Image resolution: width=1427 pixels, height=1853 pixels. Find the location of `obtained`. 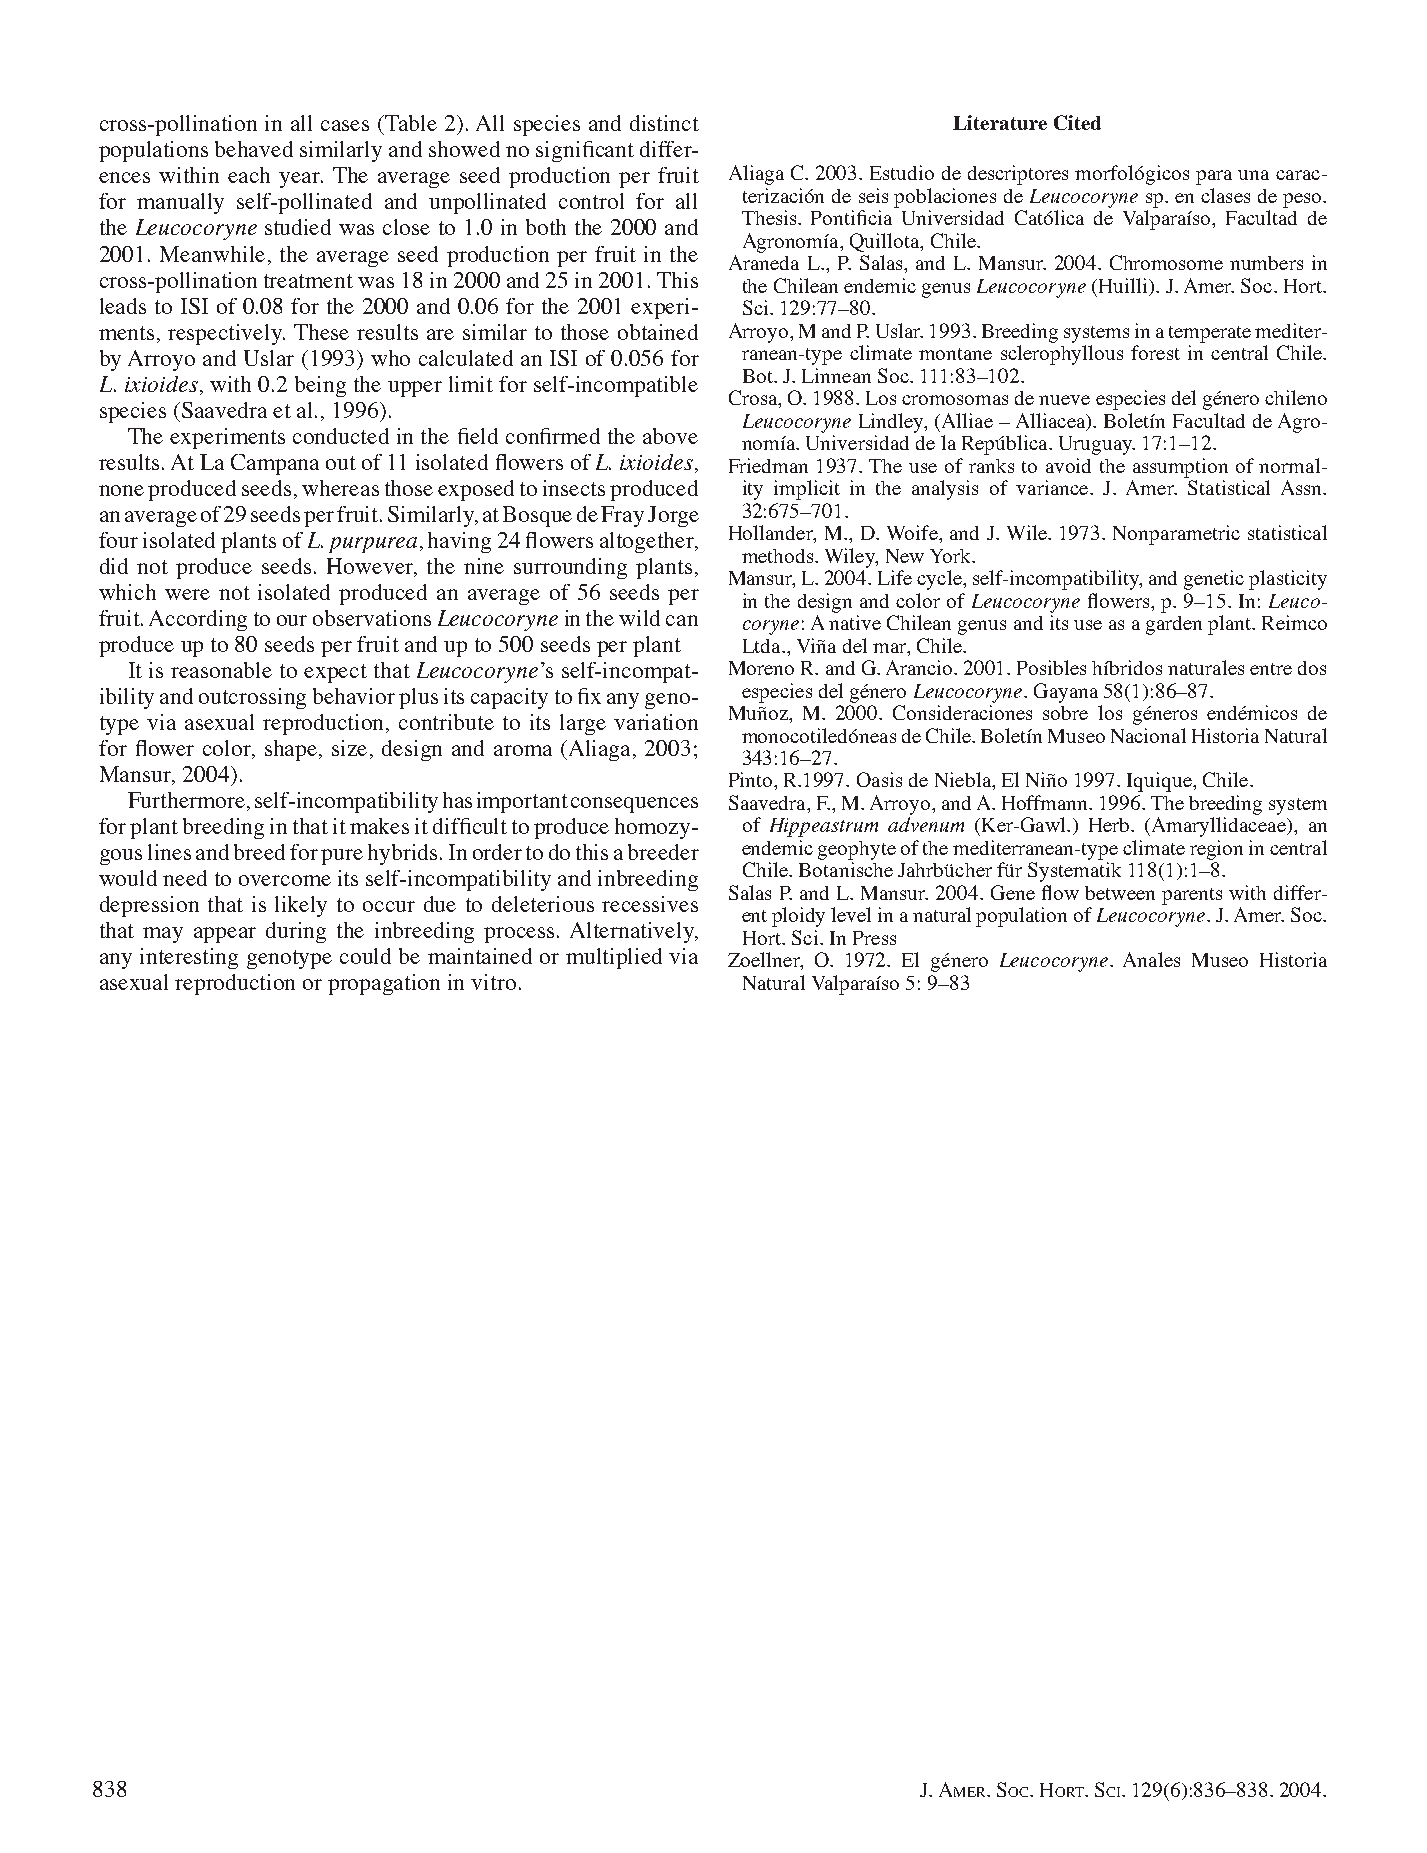

obtained is located at coordinates (658, 332).
